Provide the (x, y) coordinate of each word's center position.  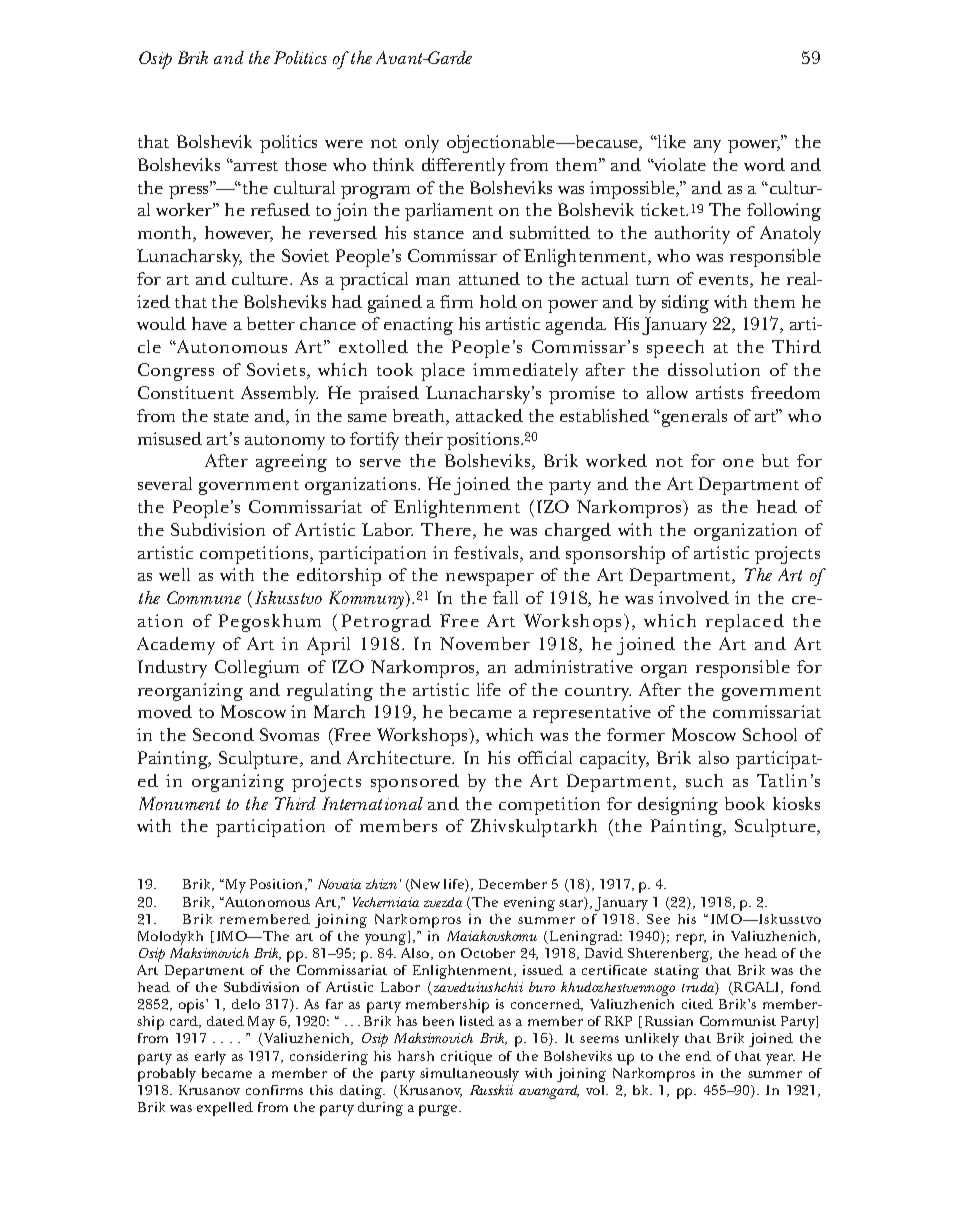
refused (280, 209)
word (764, 164)
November (485, 643)
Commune (204, 597)
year (780, 1059)
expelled (225, 1109)
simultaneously (469, 1075)
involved (694, 597)
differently (463, 167)
